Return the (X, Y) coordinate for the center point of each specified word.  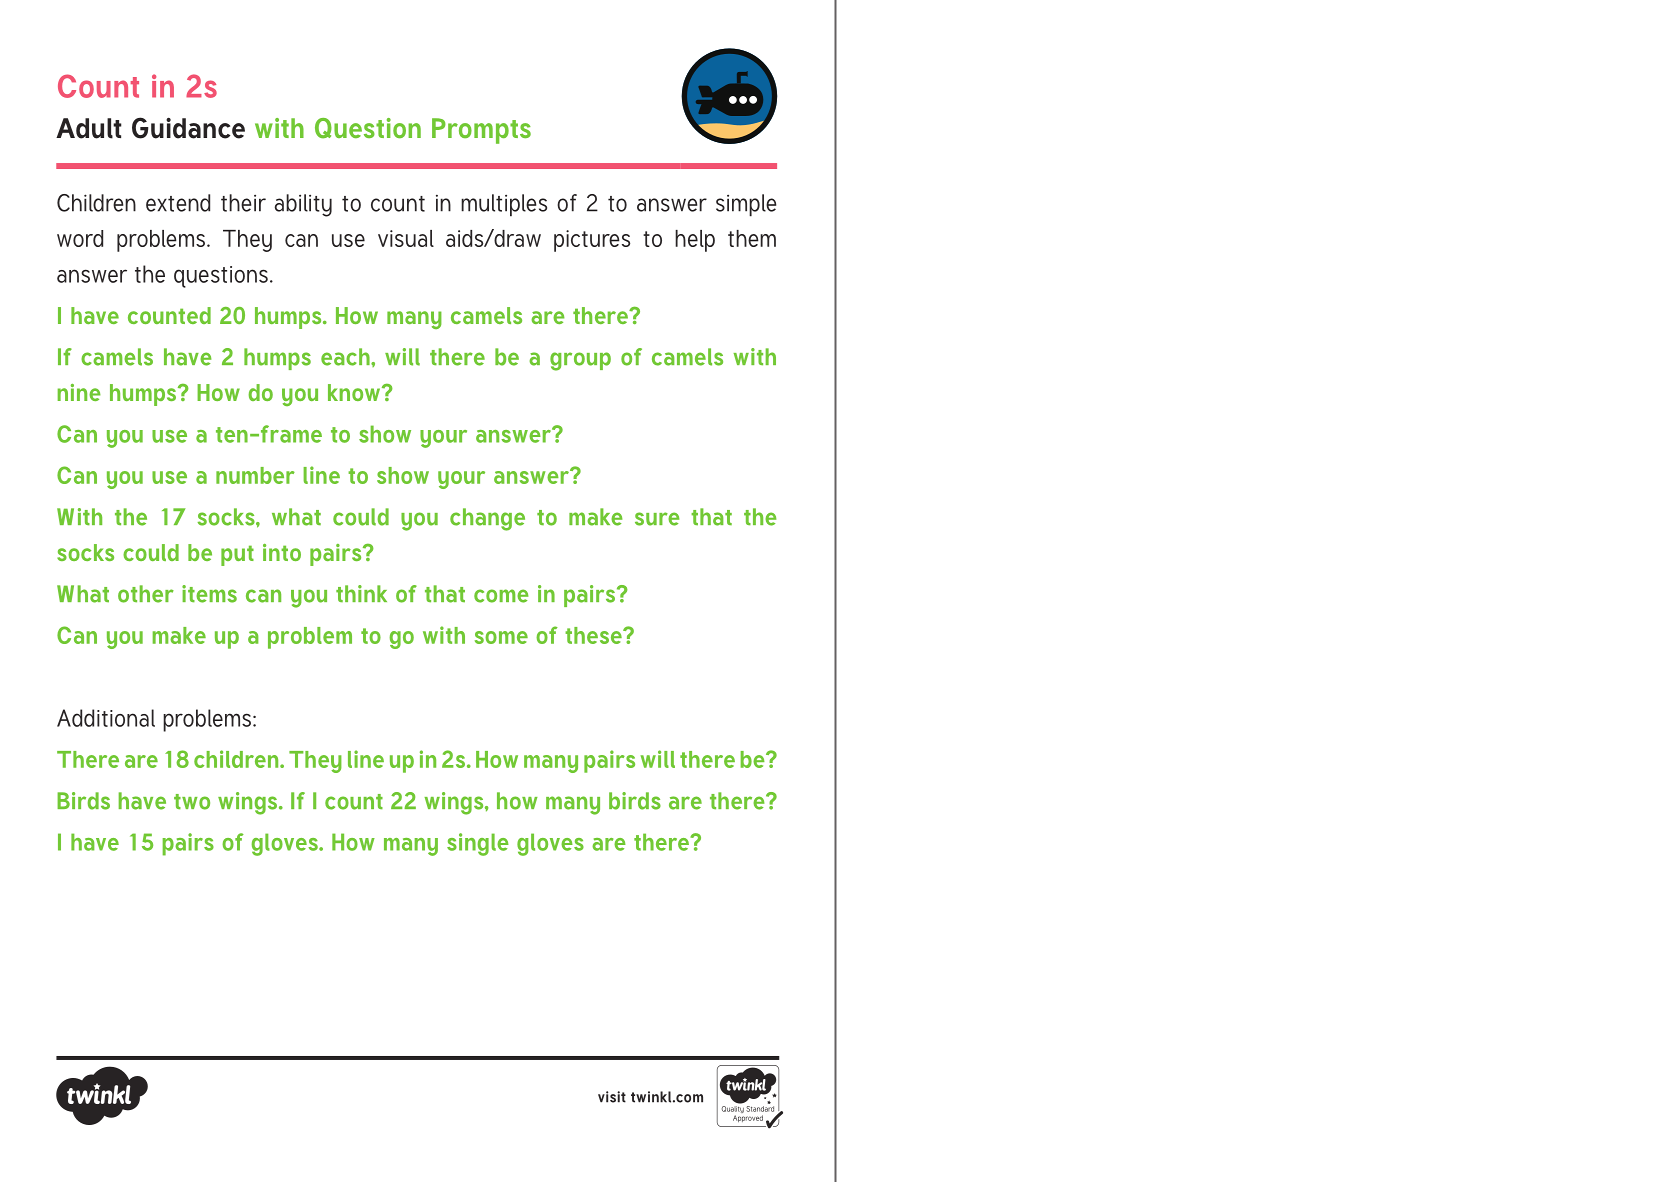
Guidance (188, 128)
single (478, 844)
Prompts (481, 131)
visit (612, 1097)
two (192, 802)
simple (746, 205)
